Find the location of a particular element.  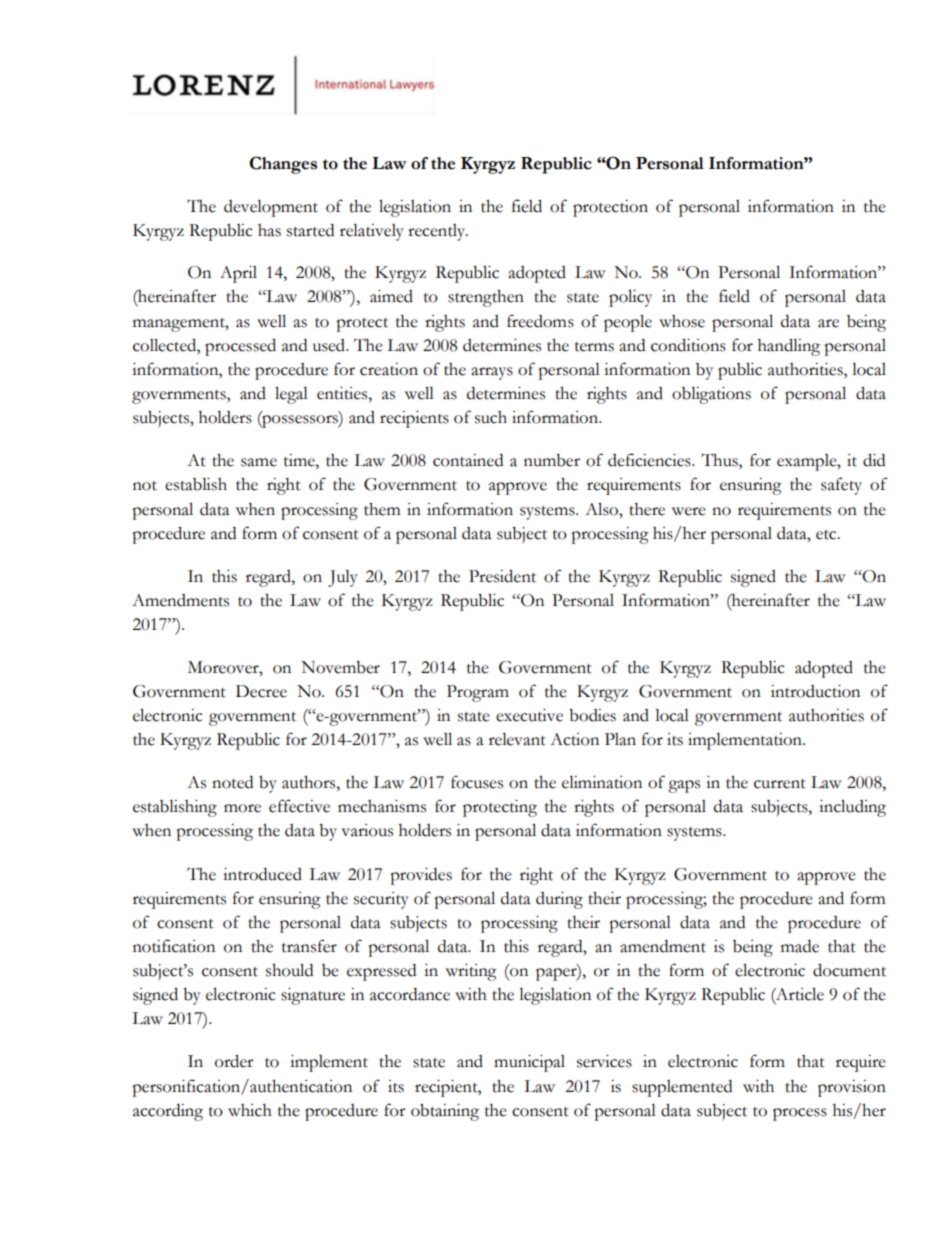

such is located at coordinates (491, 417).
